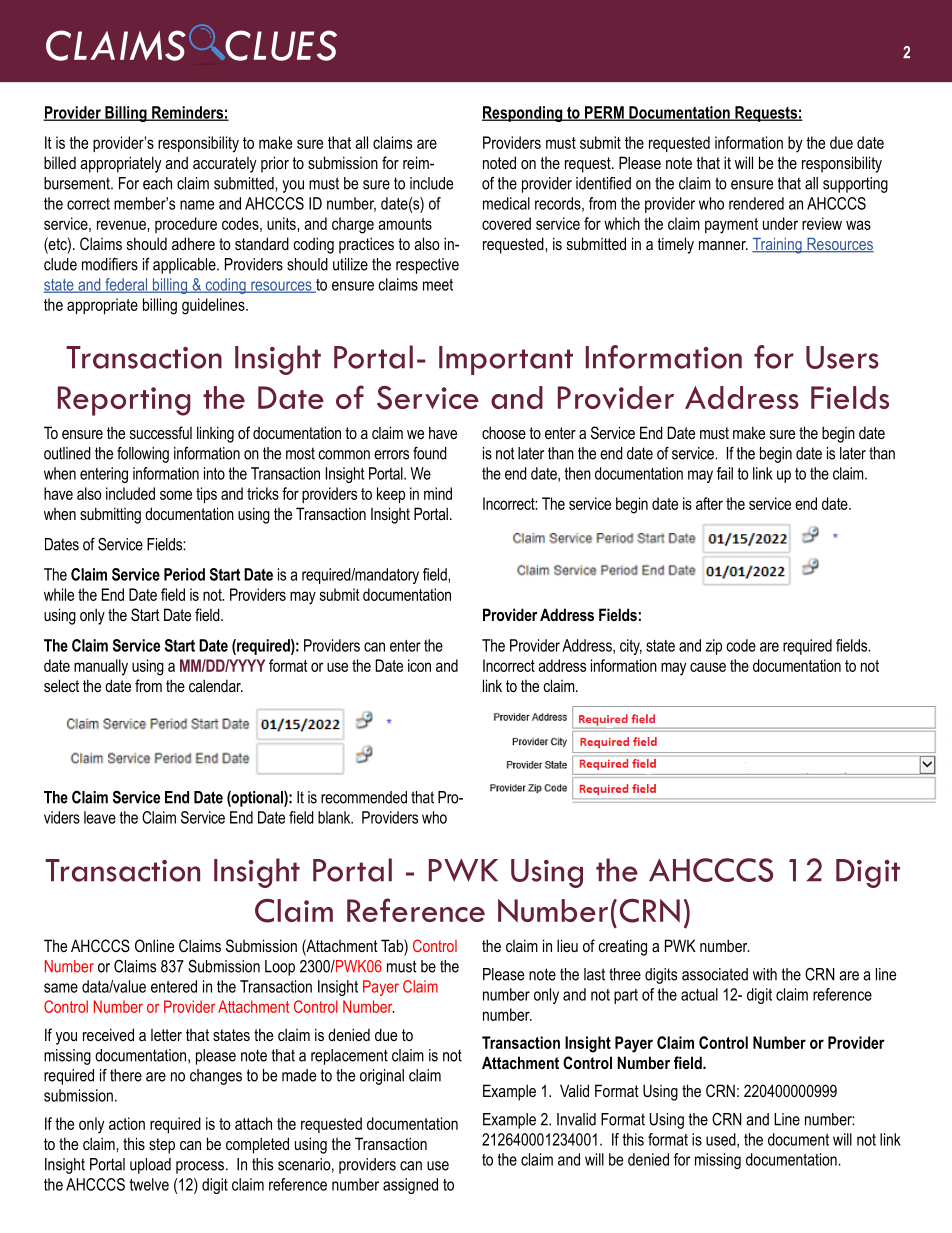 The image size is (952, 1233). Describe the element at coordinates (567, 945) in the screenshot. I see `lieu` at that location.
